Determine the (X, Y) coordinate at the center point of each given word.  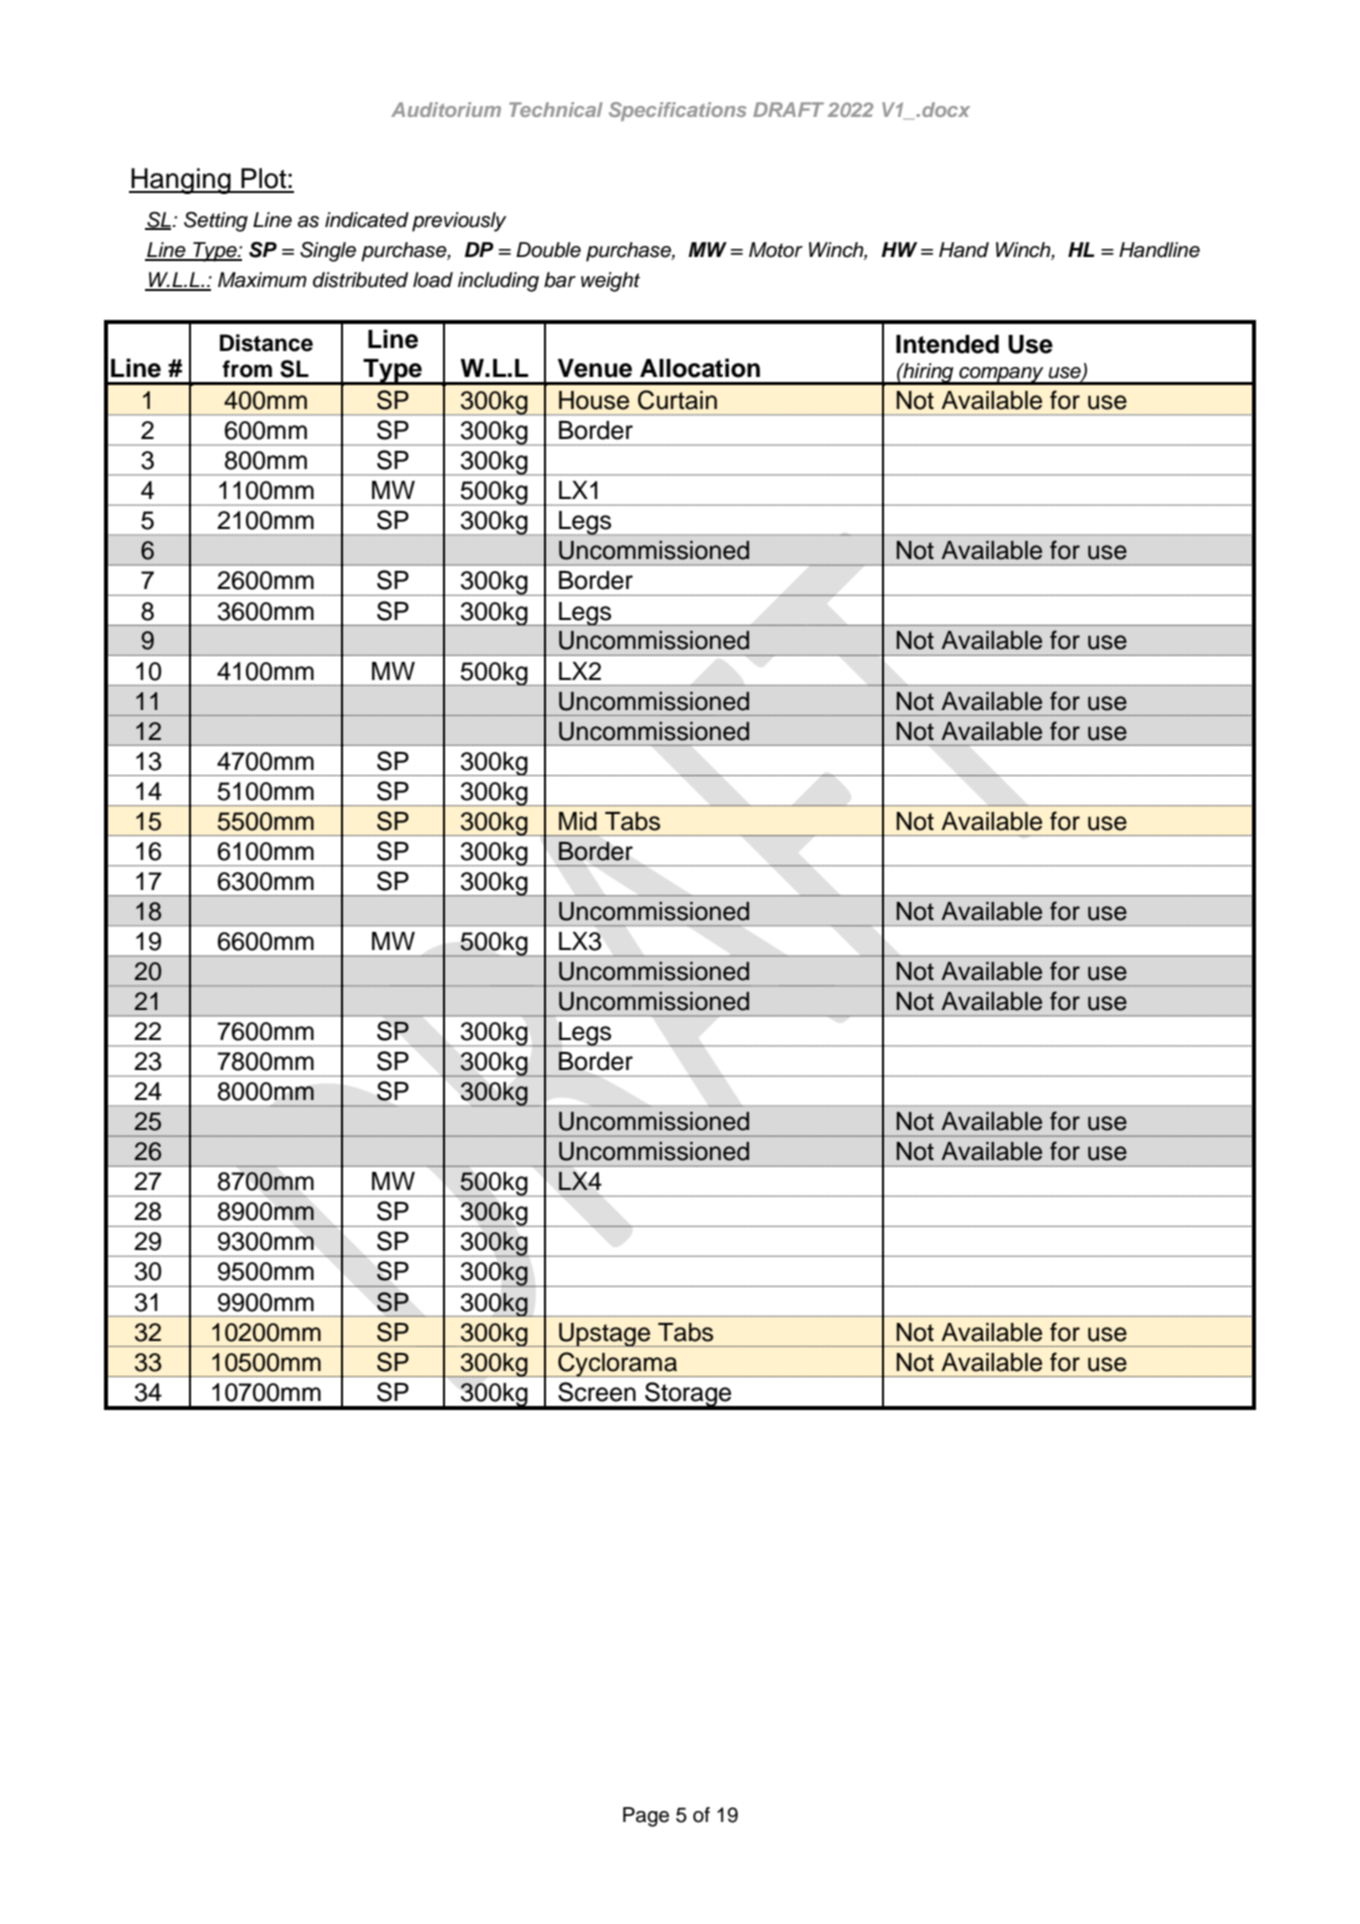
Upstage (604, 1335)
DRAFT (788, 109)
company (1001, 375)
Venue (595, 368)
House (594, 400)
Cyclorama (618, 1364)
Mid (578, 821)
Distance (266, 343)
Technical (556, 109)
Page (646, 1817)
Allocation (700, 368)
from (247, 369)
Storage (688, 1395)
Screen (597, 1392)
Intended (947, 344)
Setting (216, 222)
